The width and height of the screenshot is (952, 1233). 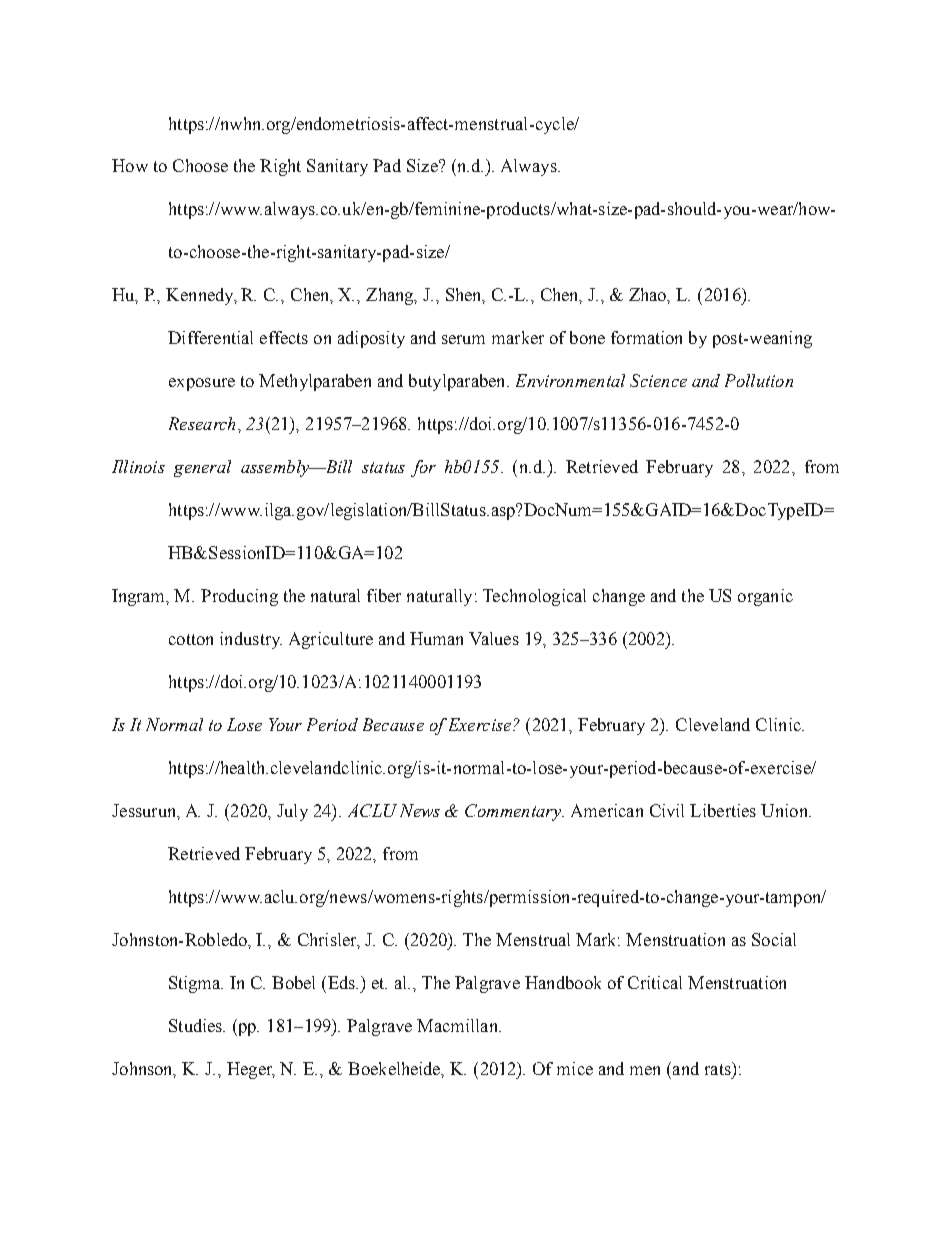 I want to click on Studies, so click(x=197, y=1025).
